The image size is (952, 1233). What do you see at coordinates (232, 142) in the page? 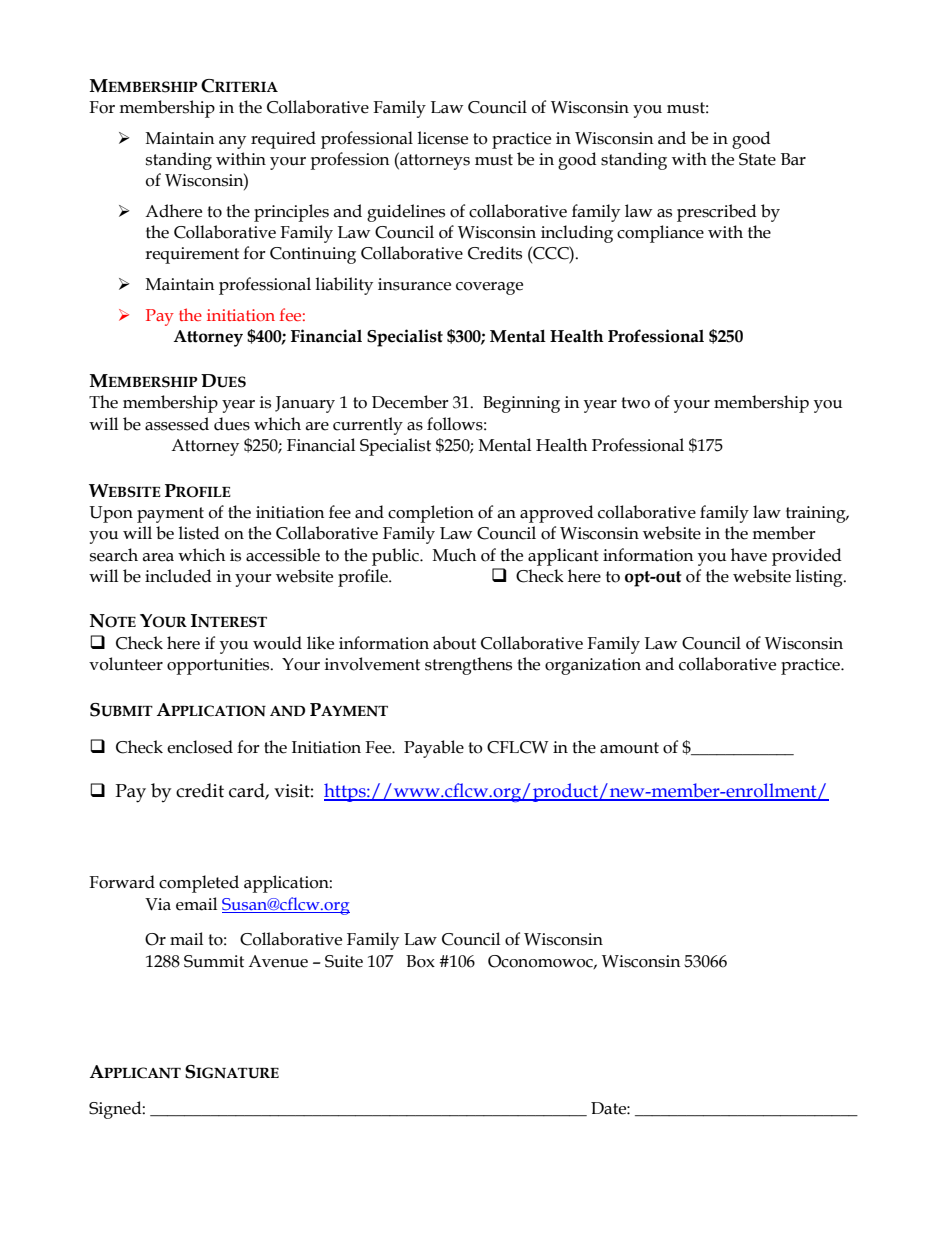
I see `any` at bounding box center [232, 142].
